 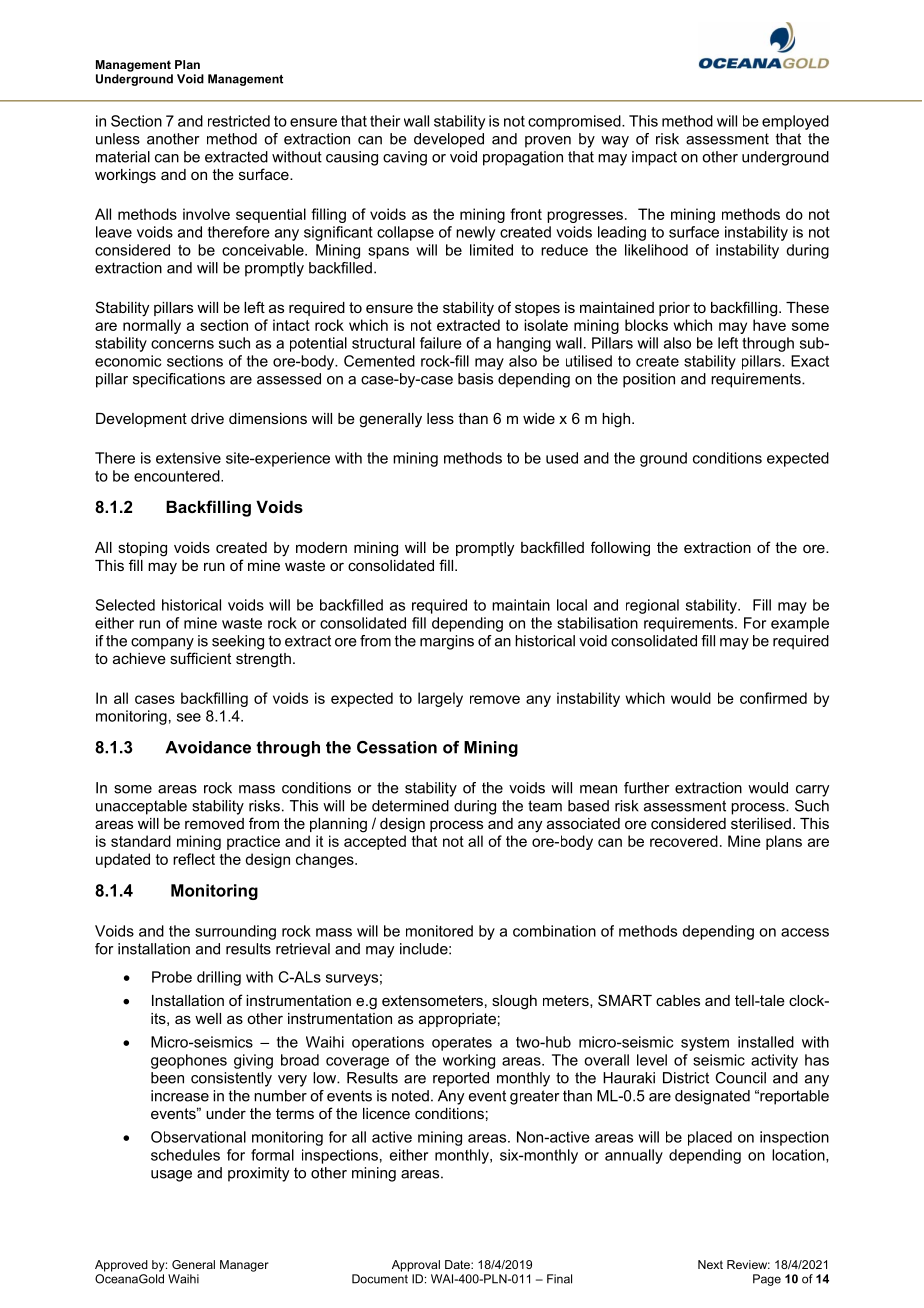 What do you see at coordinates (795, 122) in the screenshot?
I see `employed` at bounding box center [795, 122].
